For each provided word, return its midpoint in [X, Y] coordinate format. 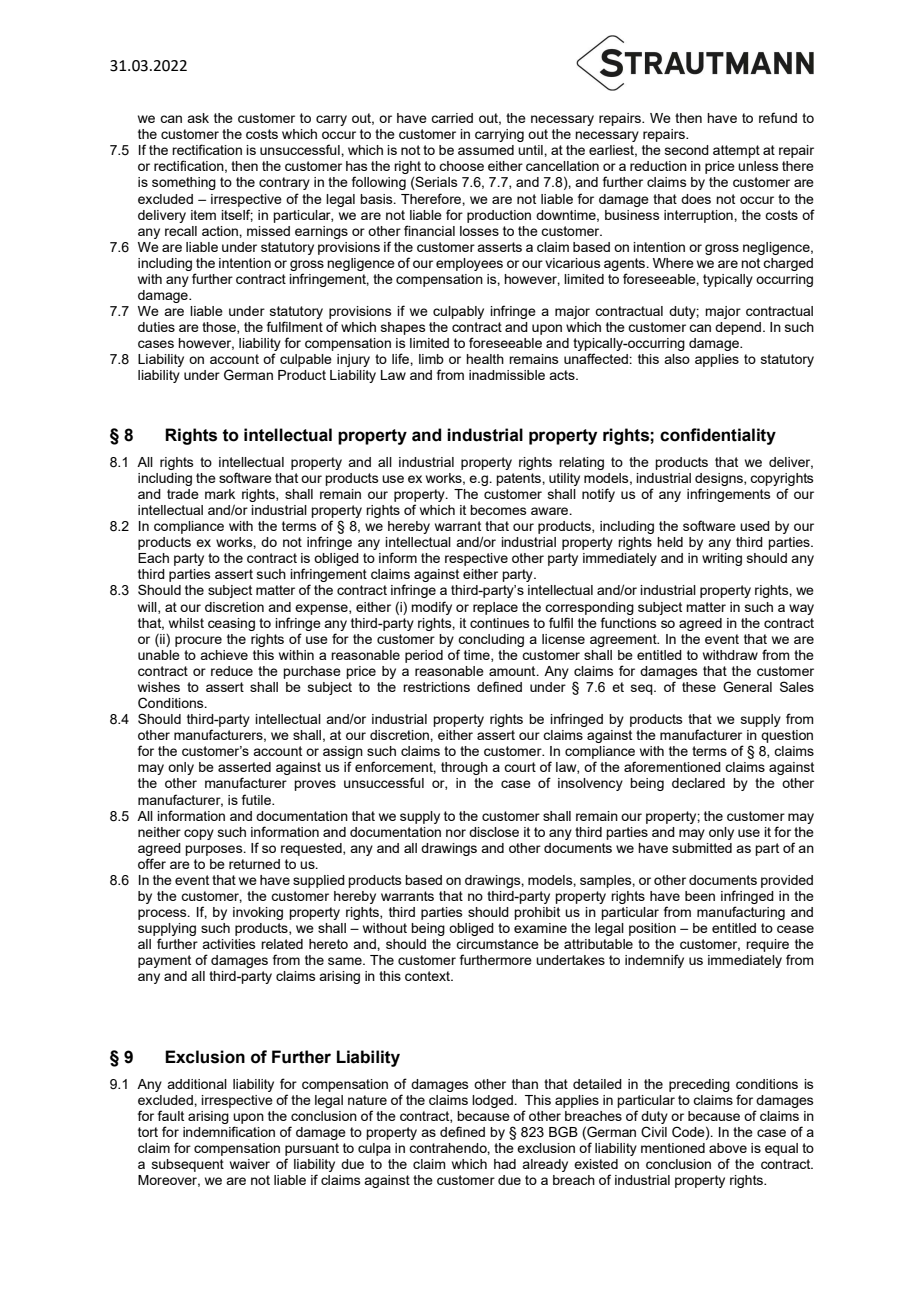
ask [198, 118]
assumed [486, 150]
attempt [736, 151]
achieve [224, 655]
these [699, 687]
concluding [491, 640]
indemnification [229, 1131]
